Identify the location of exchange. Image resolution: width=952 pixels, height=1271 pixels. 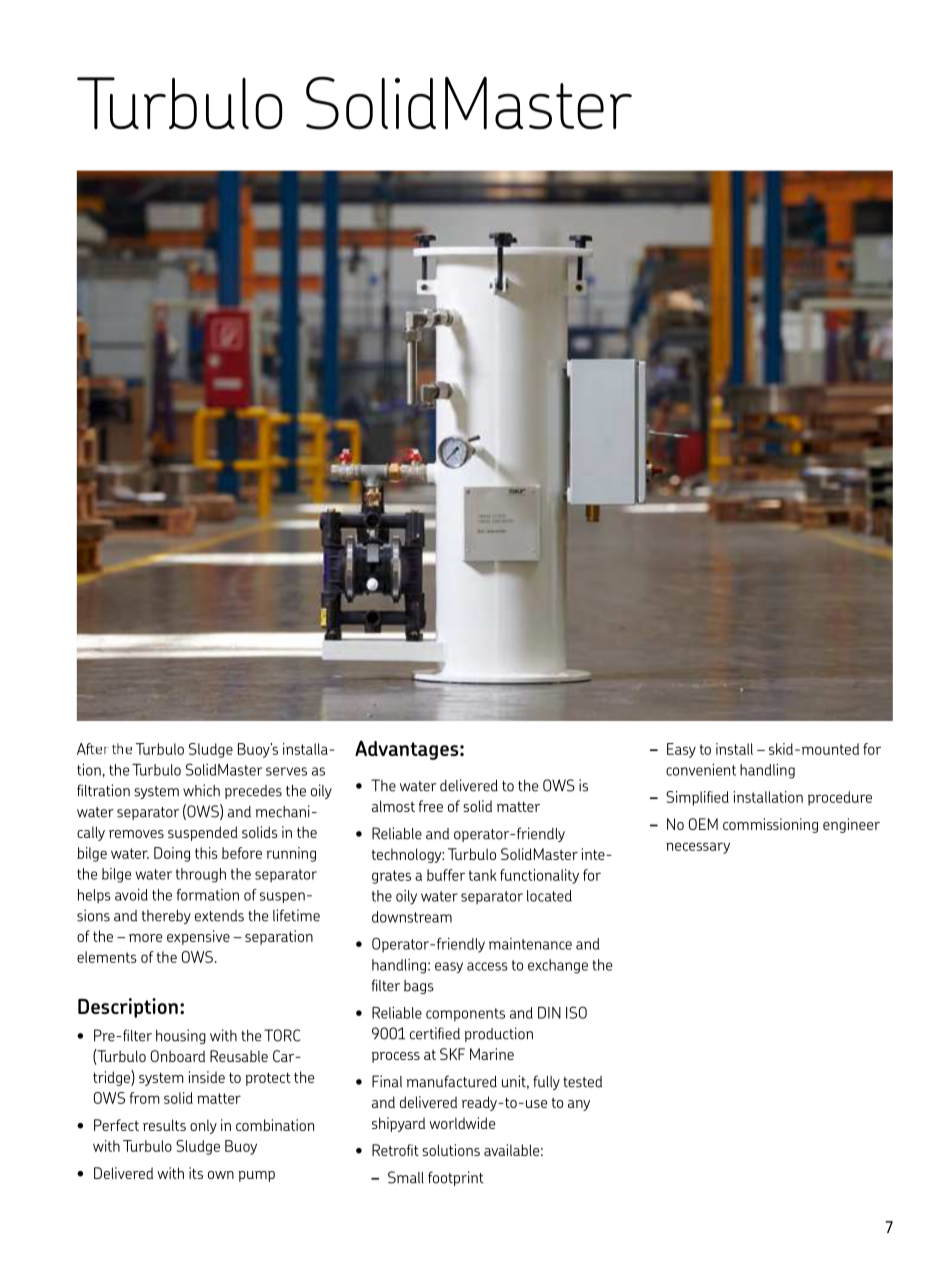
(558, 966).
